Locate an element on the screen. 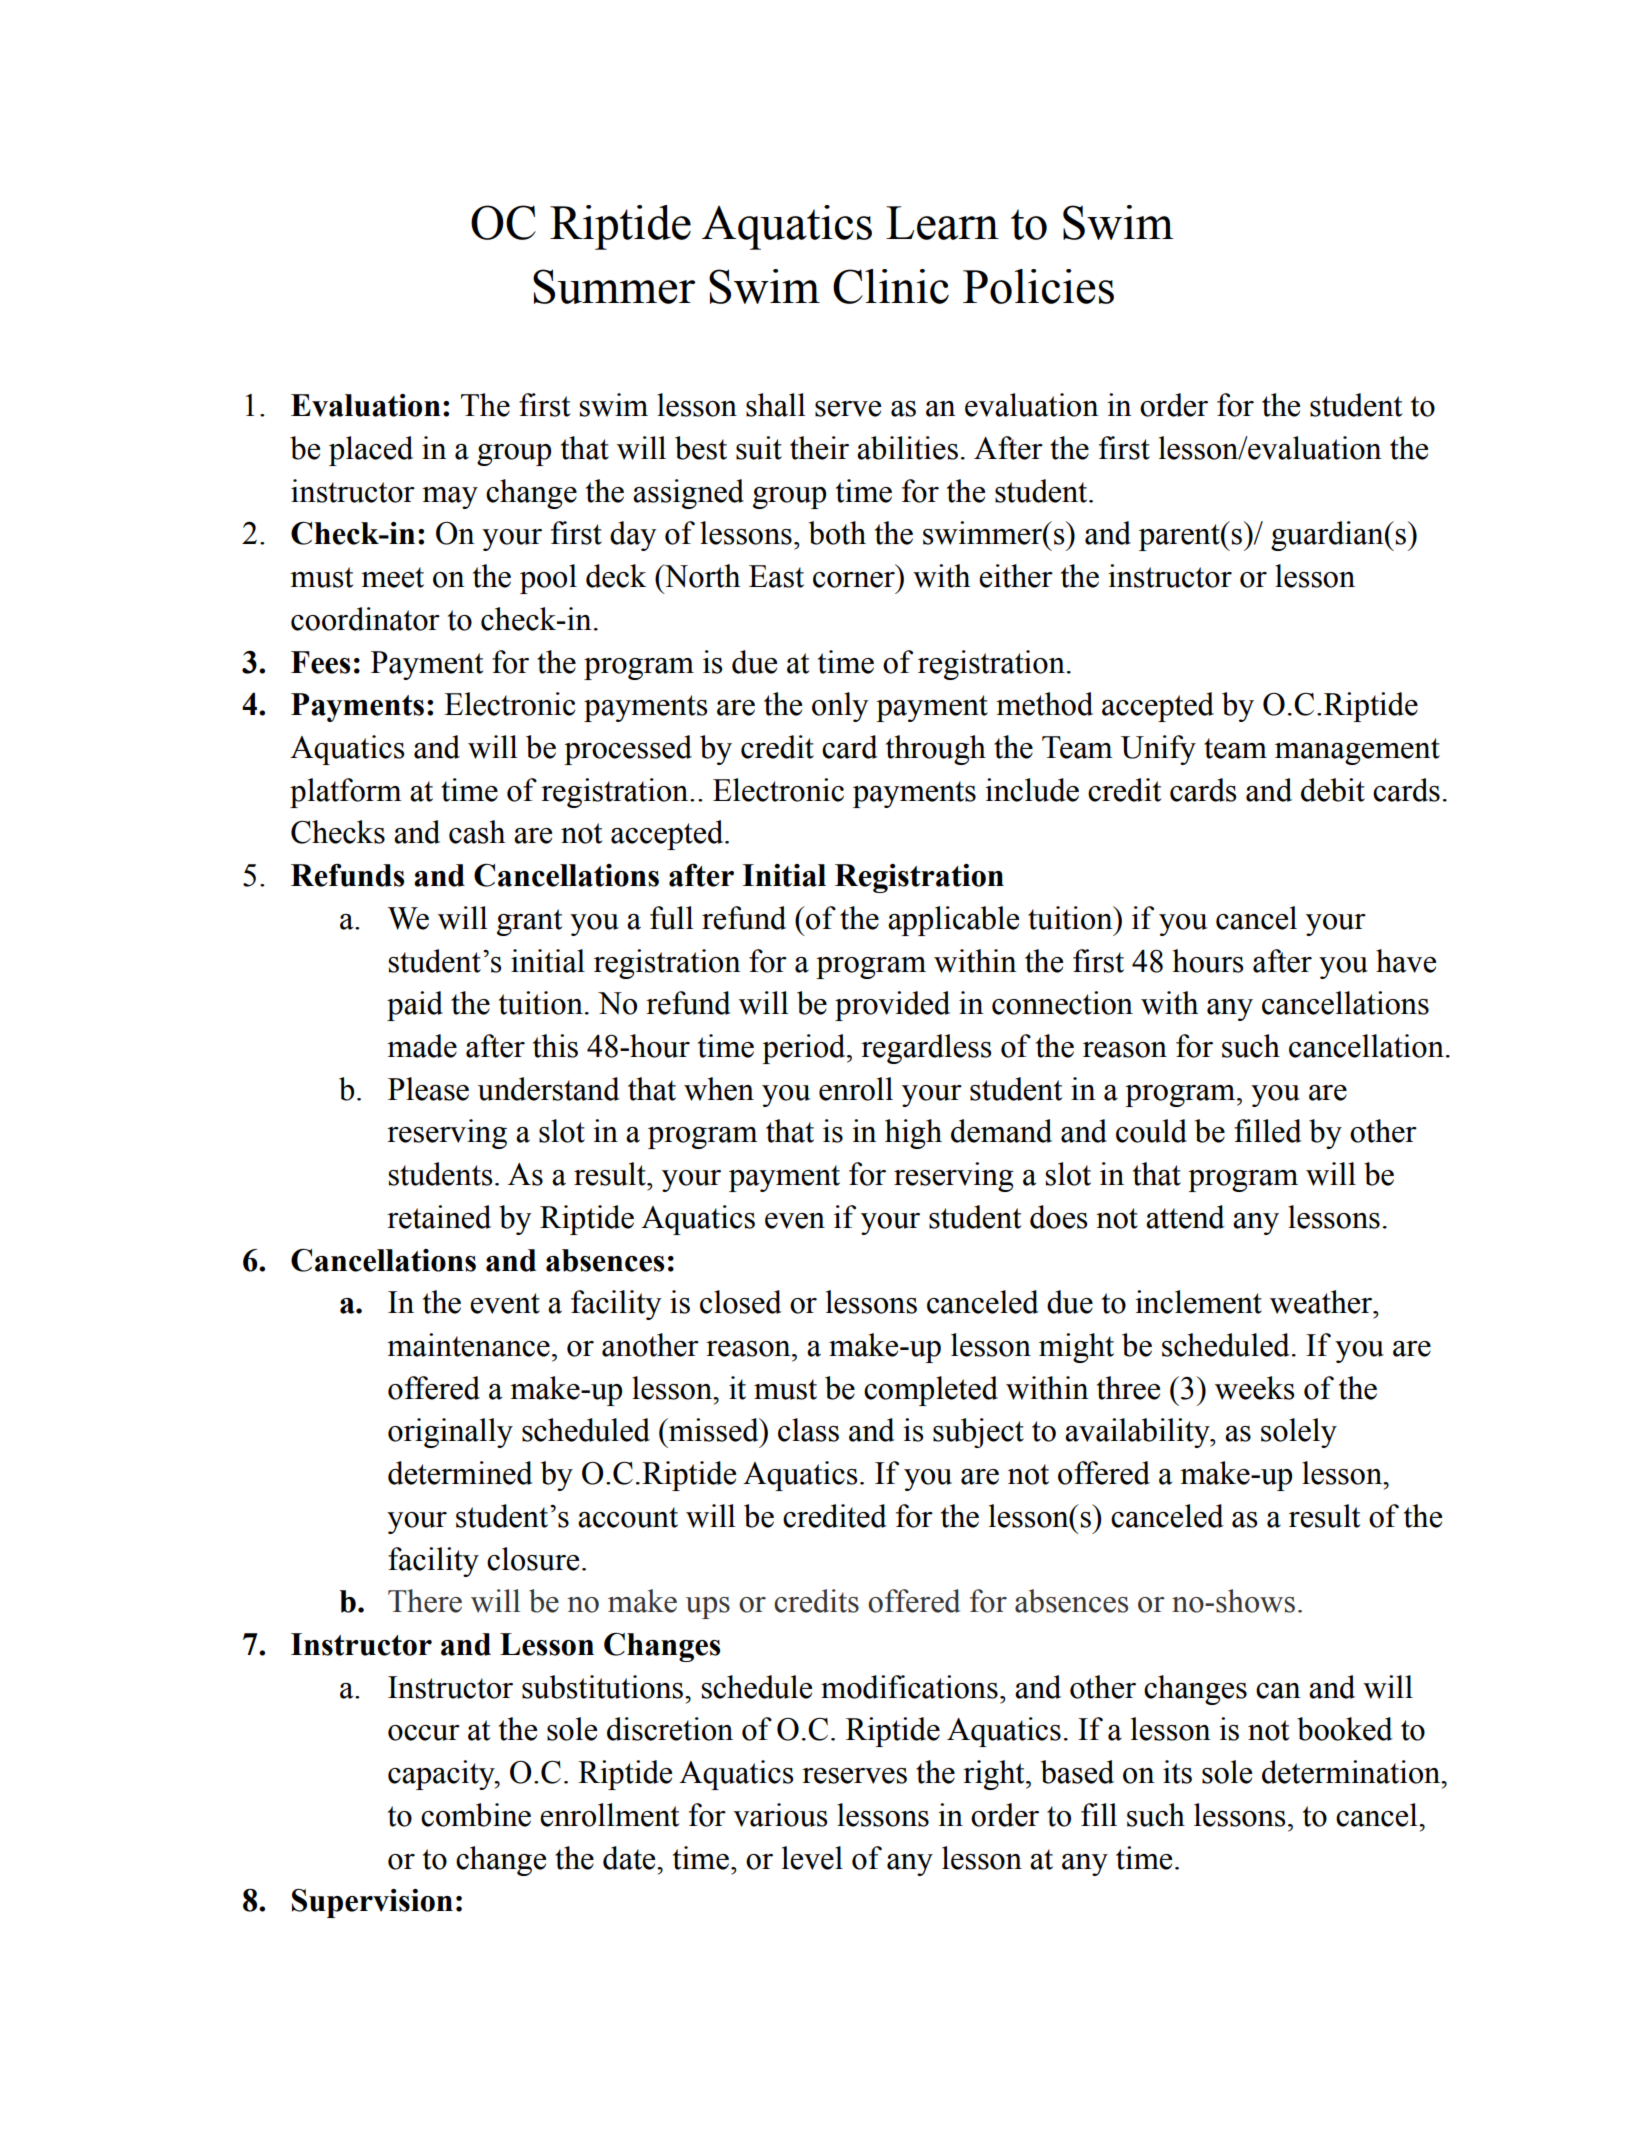  determination is located at coordinates (1352, 1772).
